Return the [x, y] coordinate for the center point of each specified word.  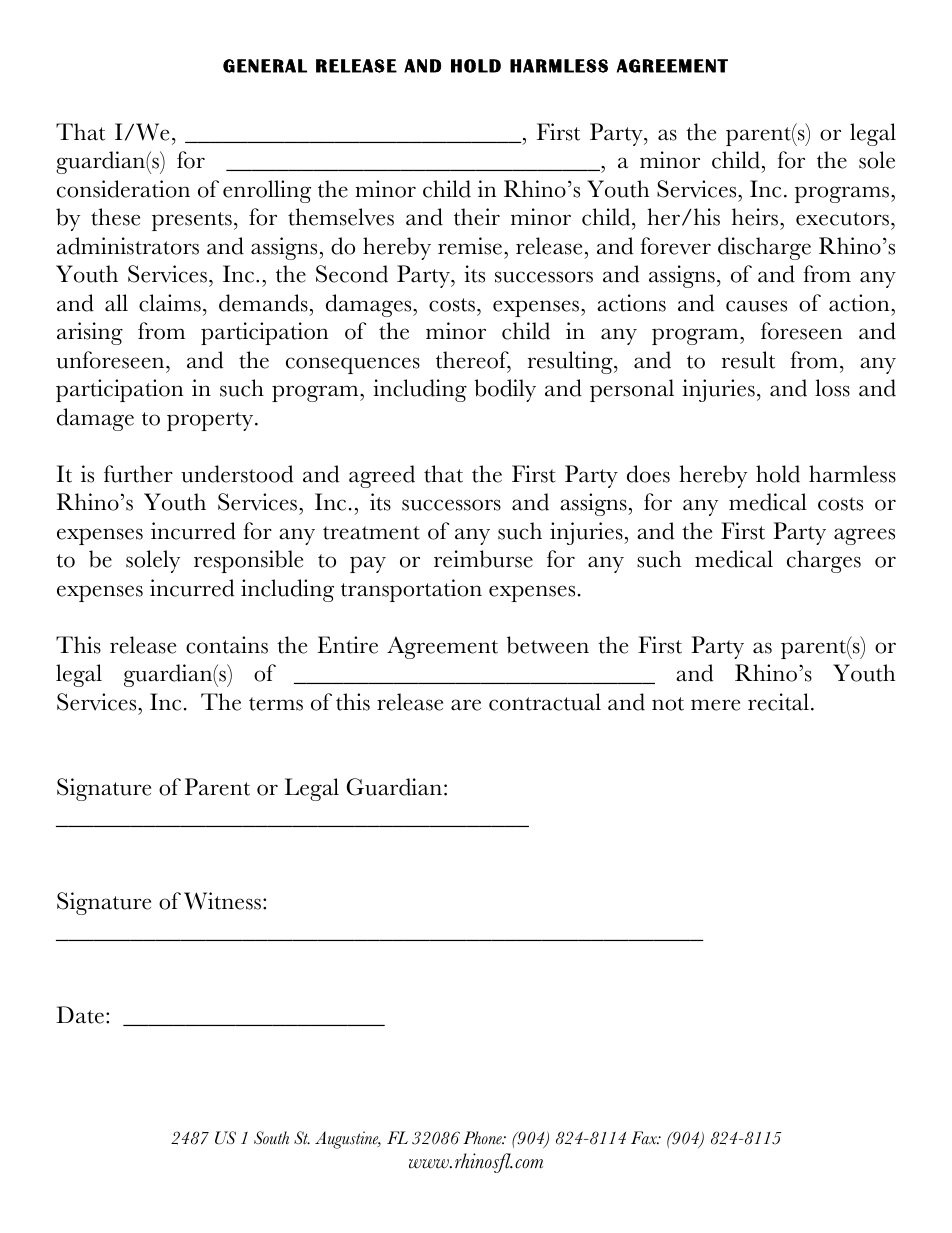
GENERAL [265, 66]
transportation [411, 590]
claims [170, 303]
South [271, 1137]
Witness [224, 901]
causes [756, 306]
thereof [473, 361]
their [477, 217]
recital [778, 702]
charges [824, 561]
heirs [756, 217]
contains [227, 645]
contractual [545, 702]
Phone [483, 1137]
